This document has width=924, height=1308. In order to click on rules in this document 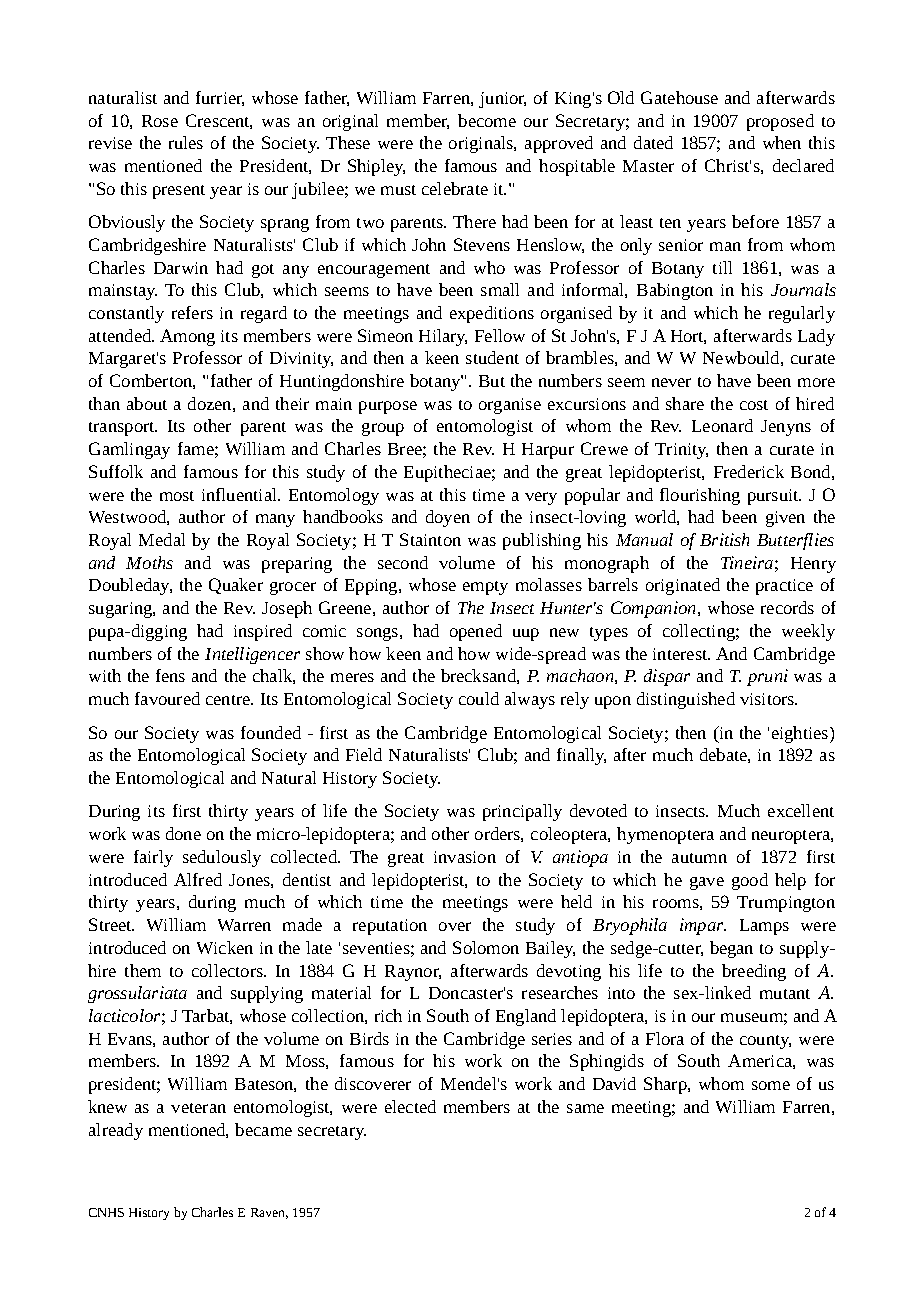, I will do `click(186, 142)`.
